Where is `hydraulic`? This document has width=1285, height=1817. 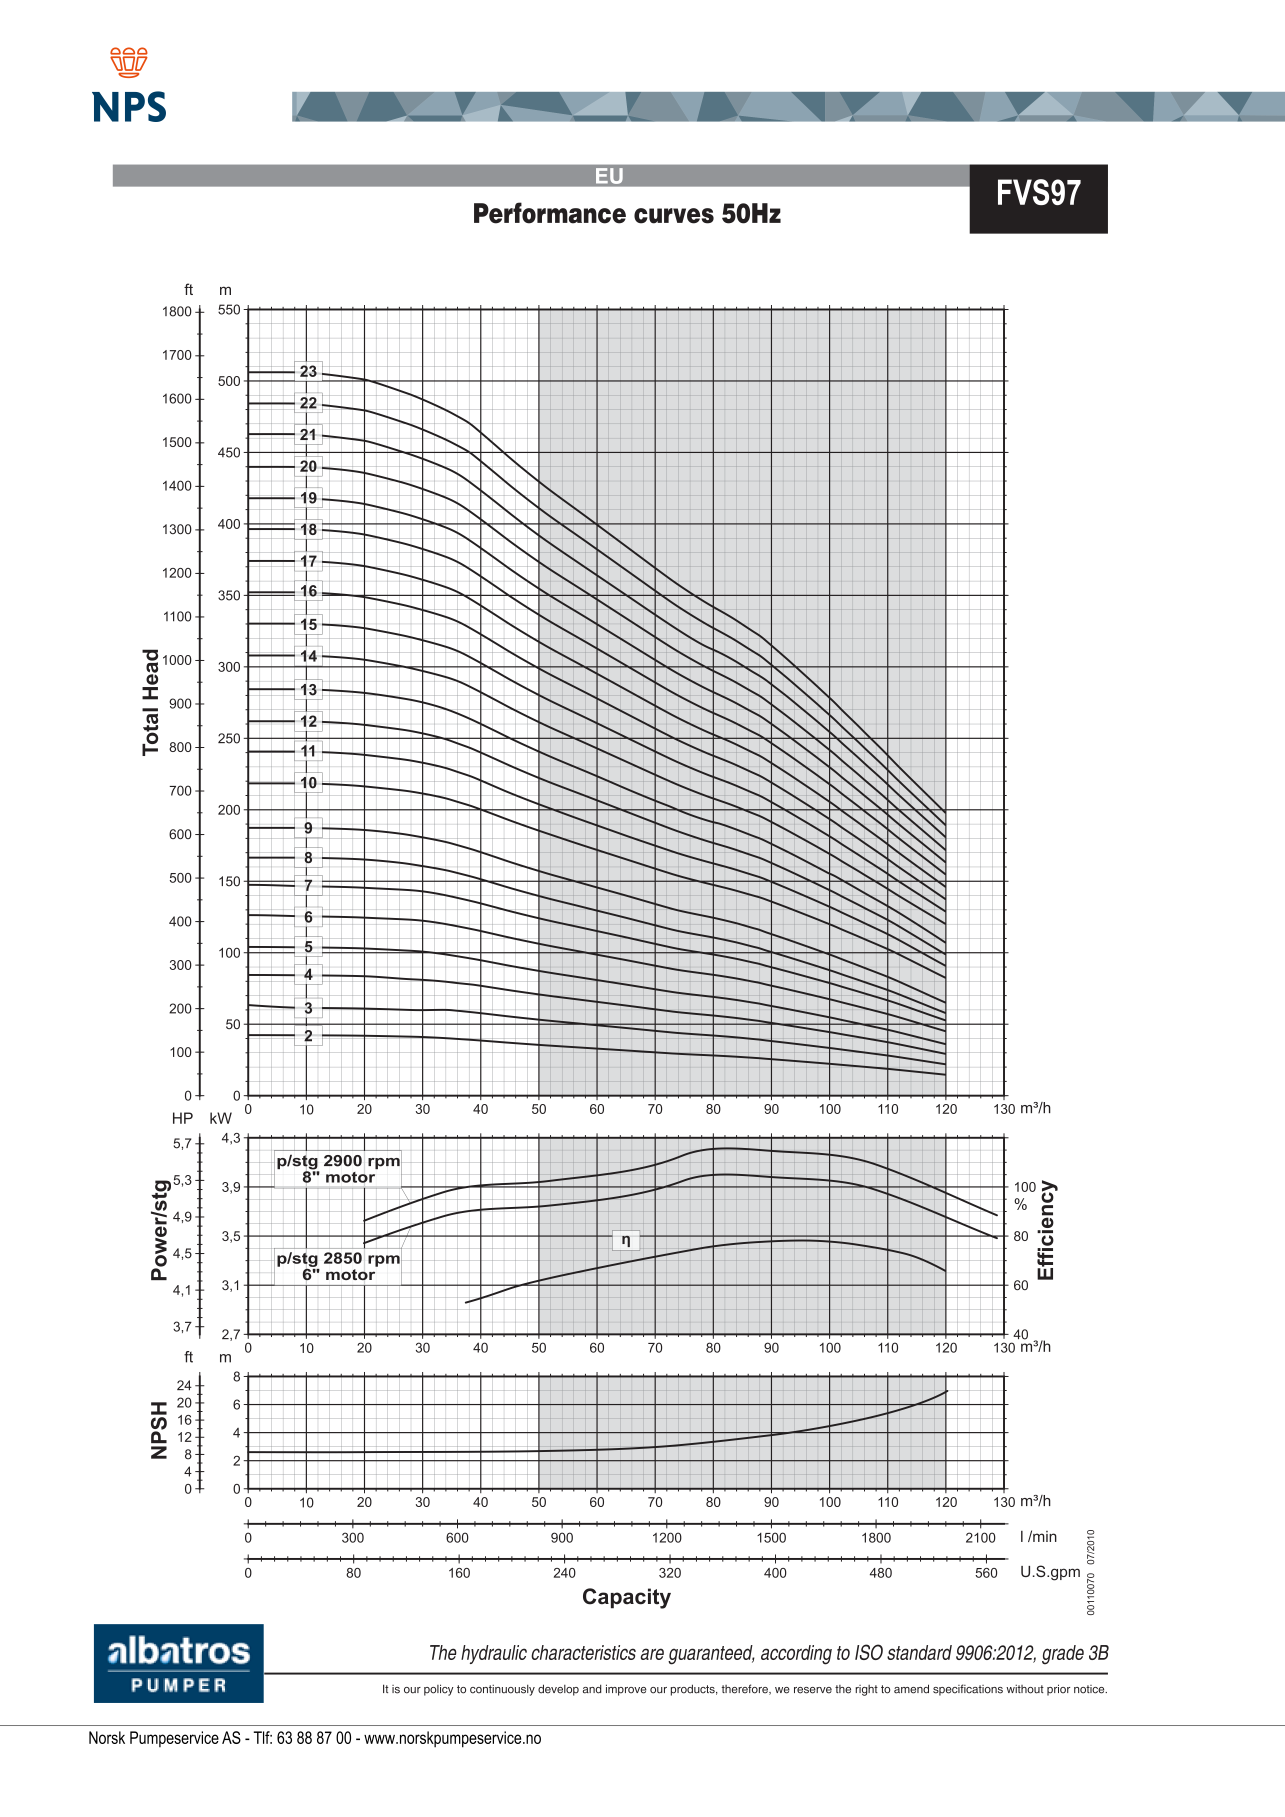 hydraulic is located at coordinates (494, 1654).
